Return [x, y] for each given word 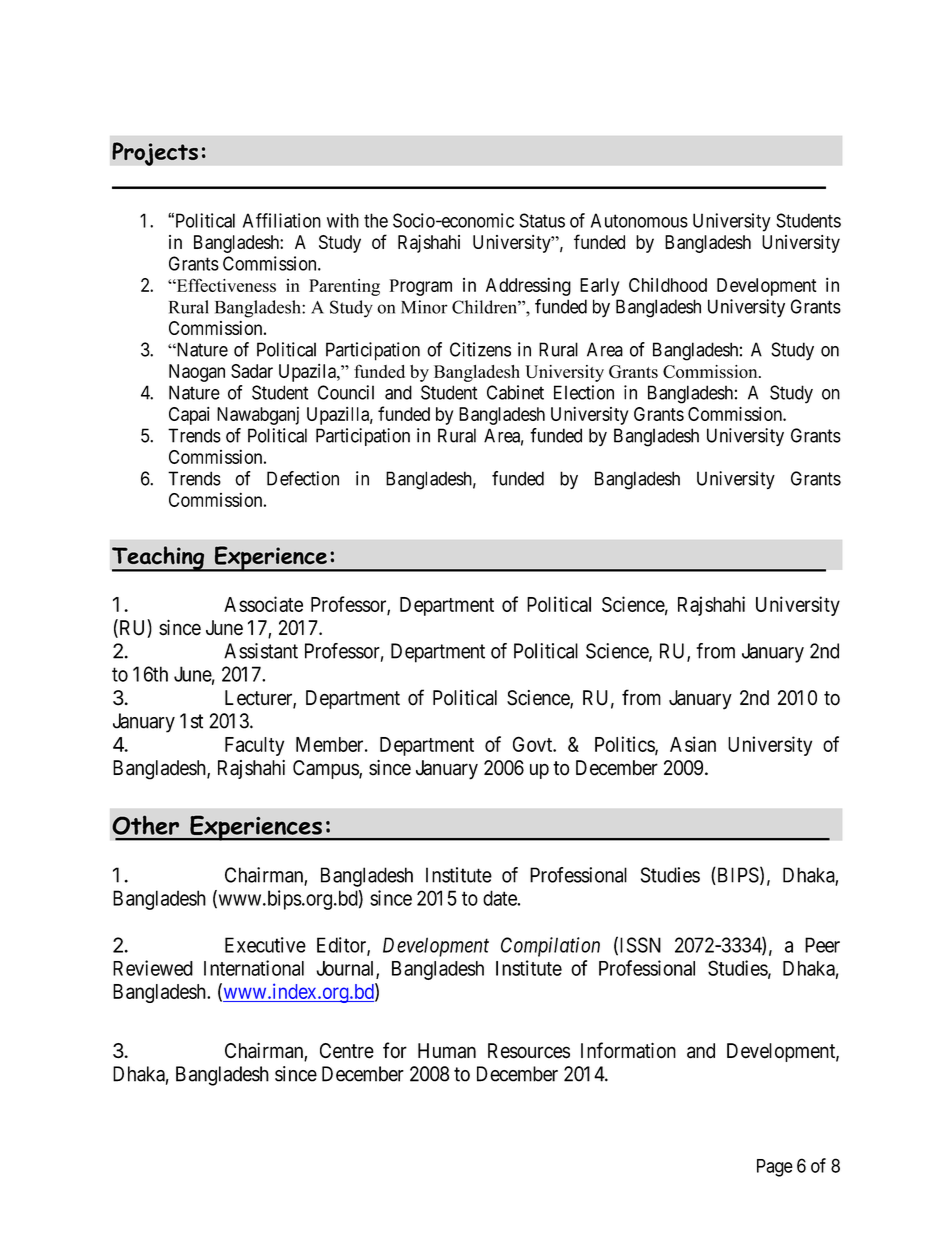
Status [542, 220]
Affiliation [282, 220]
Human [447, 1051]
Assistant [261, 651]
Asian [693, 744]
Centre [347, 1051]
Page [775, 1168]
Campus [326, 769]
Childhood [668, 285]
